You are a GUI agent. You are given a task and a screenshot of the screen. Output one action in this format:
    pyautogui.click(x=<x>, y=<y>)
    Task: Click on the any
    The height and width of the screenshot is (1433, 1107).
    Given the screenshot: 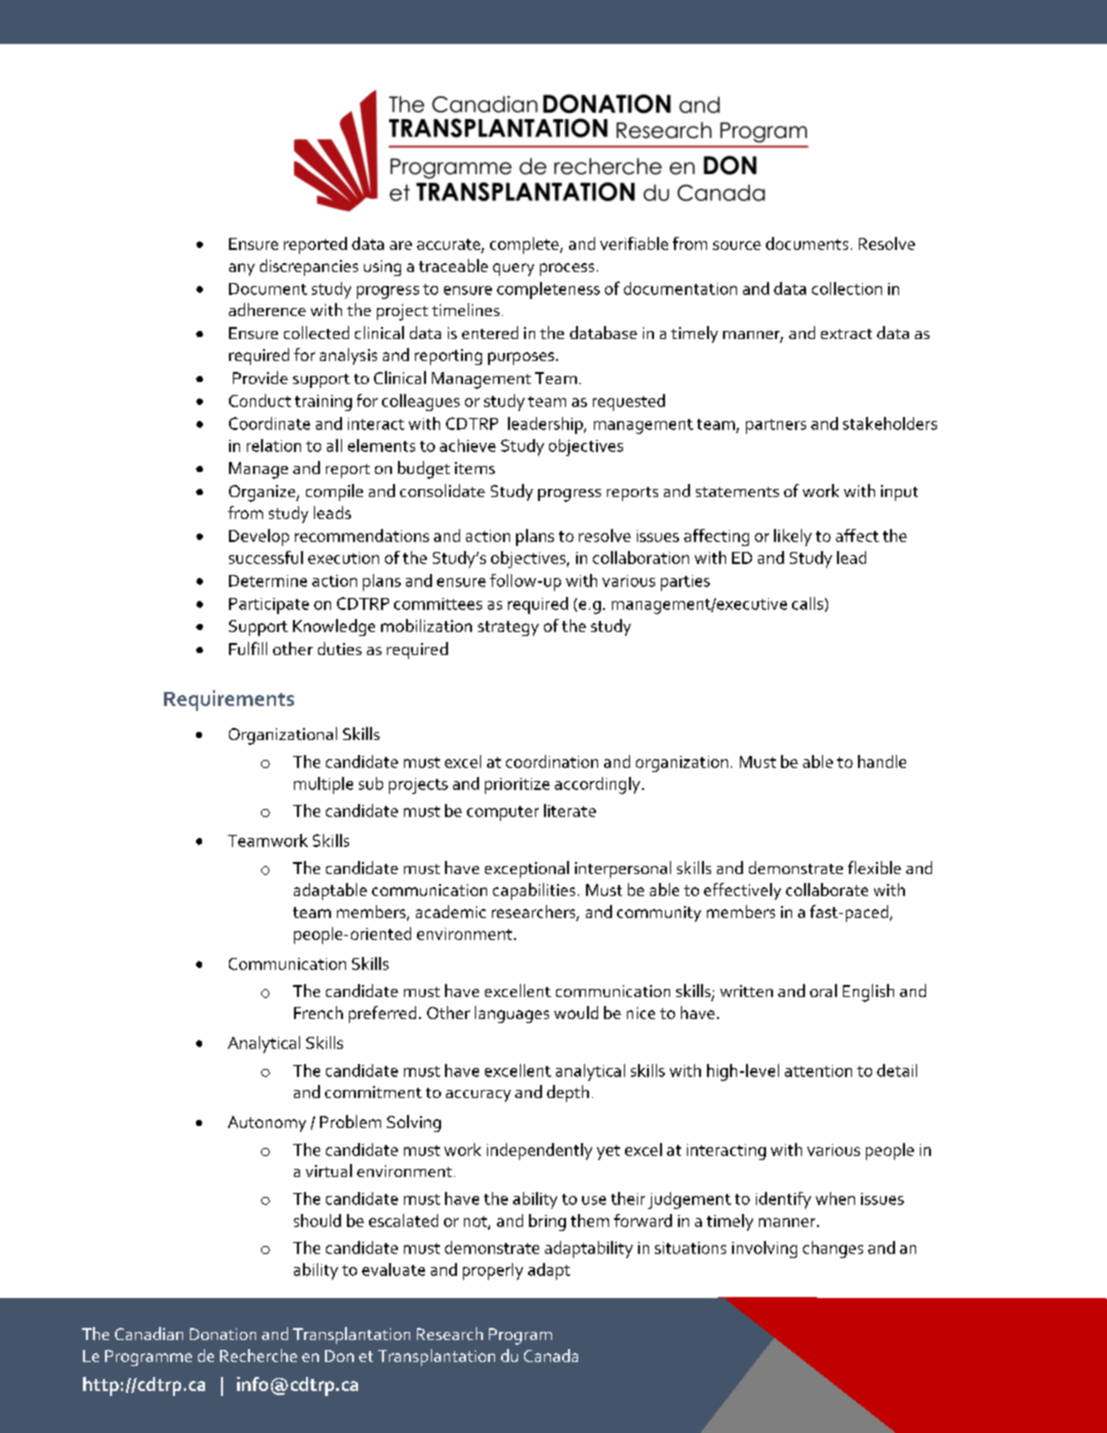 What is the action you would take?
    pyautogui.click(x=242, y=269)
